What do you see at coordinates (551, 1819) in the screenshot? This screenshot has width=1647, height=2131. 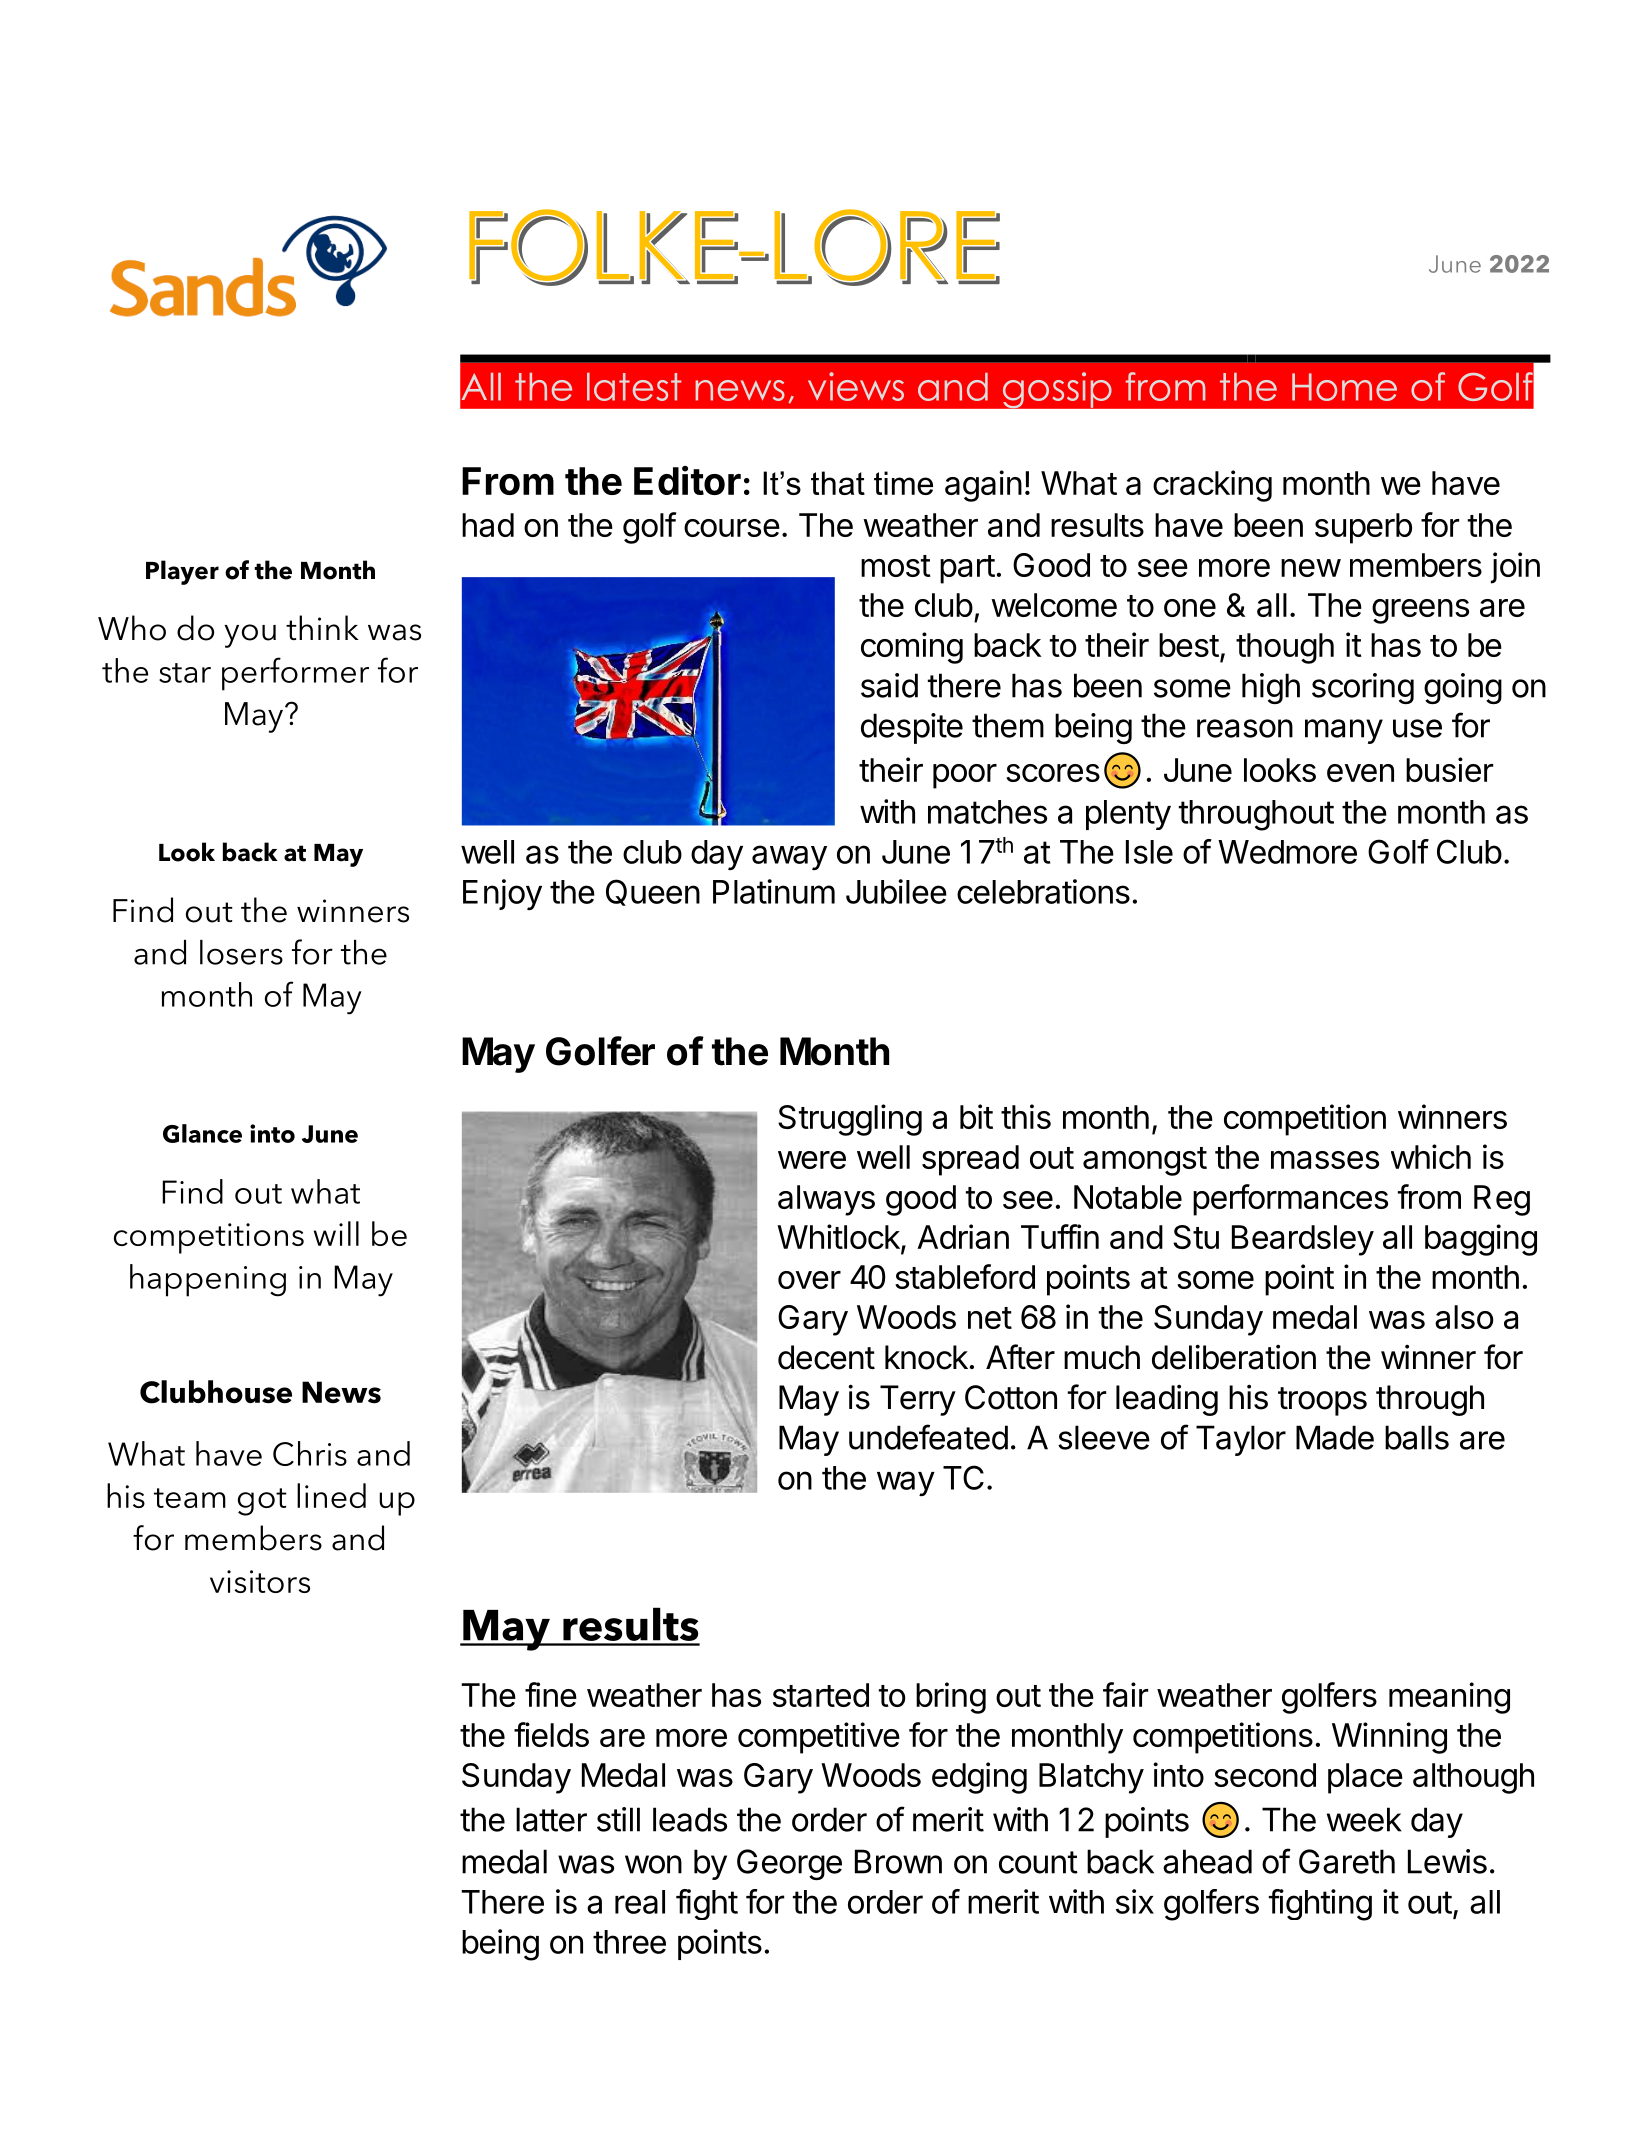 I see `latter` at bounding box center [551, 1819].
